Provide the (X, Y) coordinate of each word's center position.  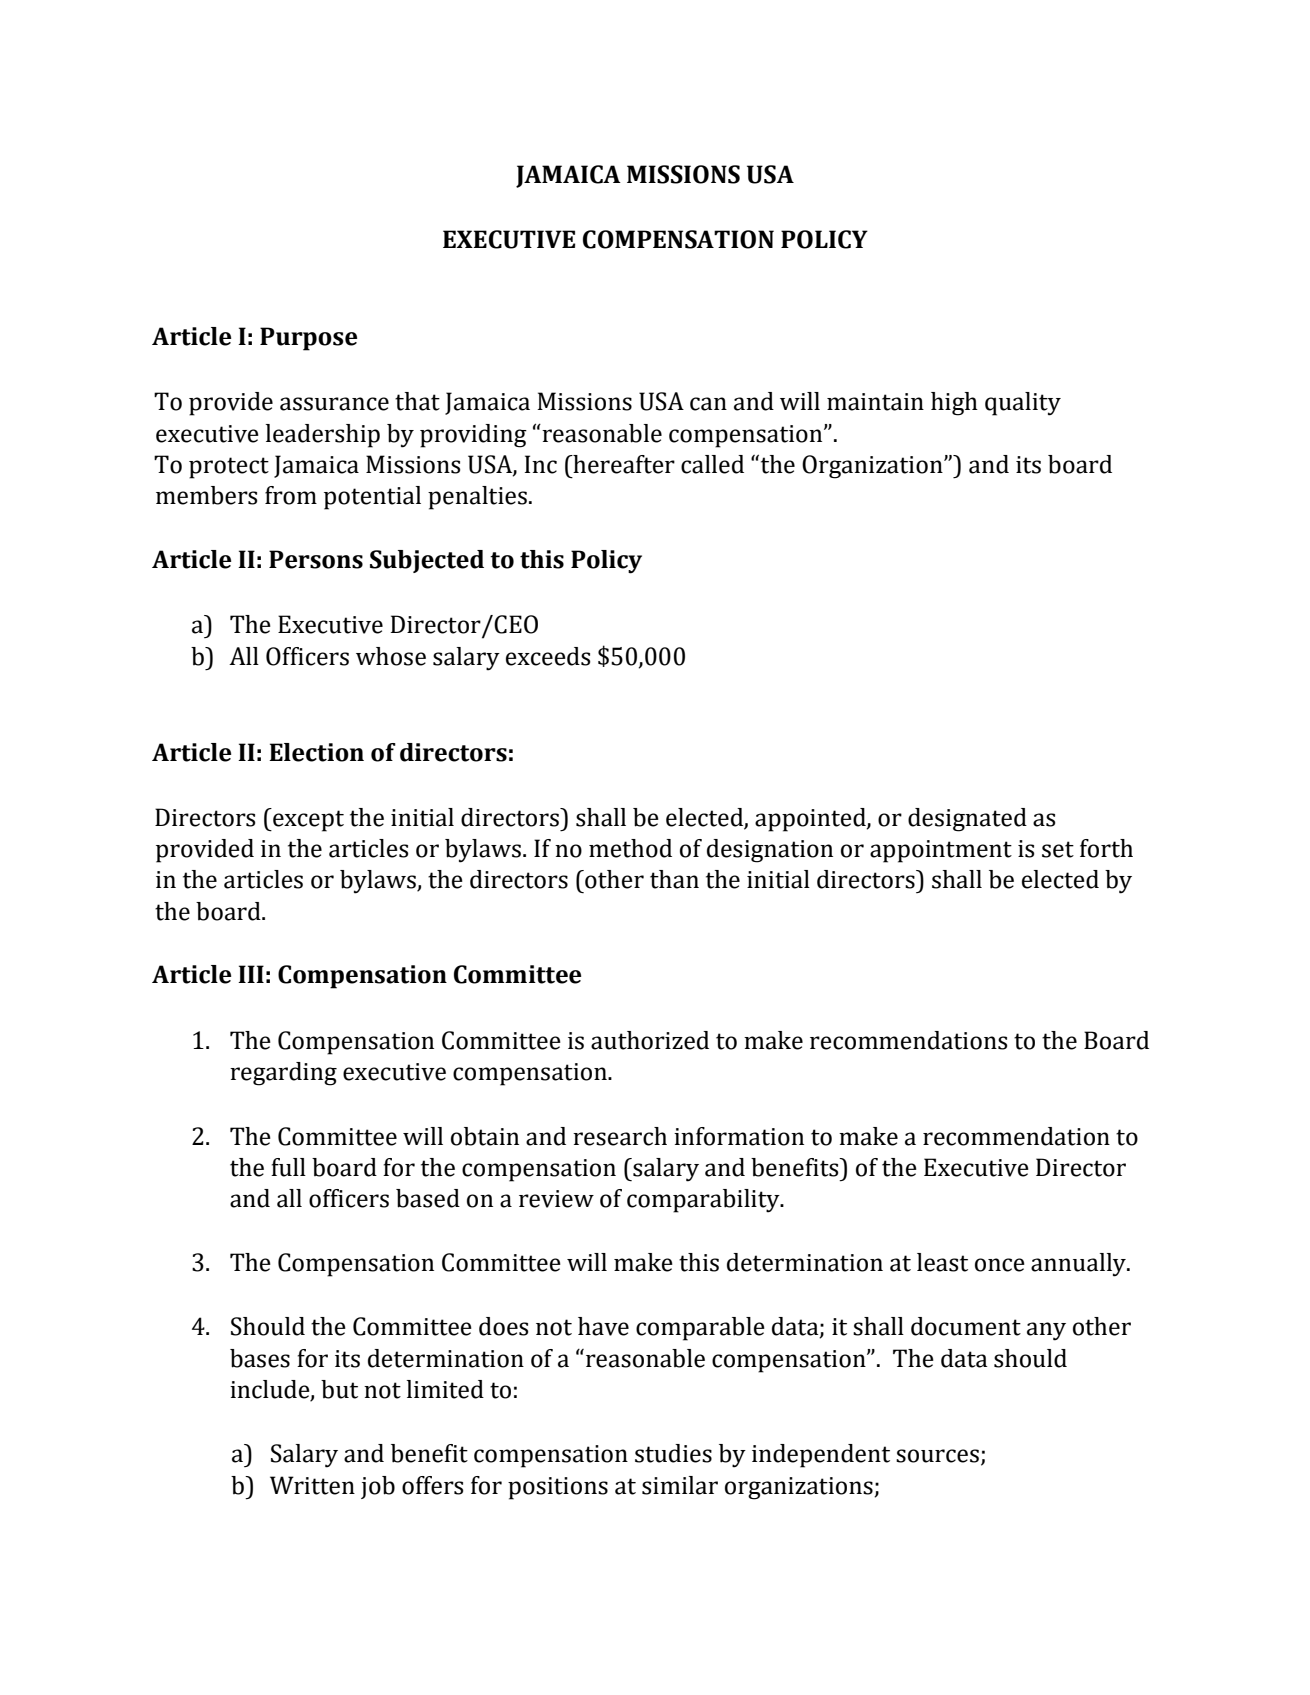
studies (673, 1453)
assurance (334, 404)
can (708, 404)
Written (312, 1485)
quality (1023, 404)
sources (937, 1456)
